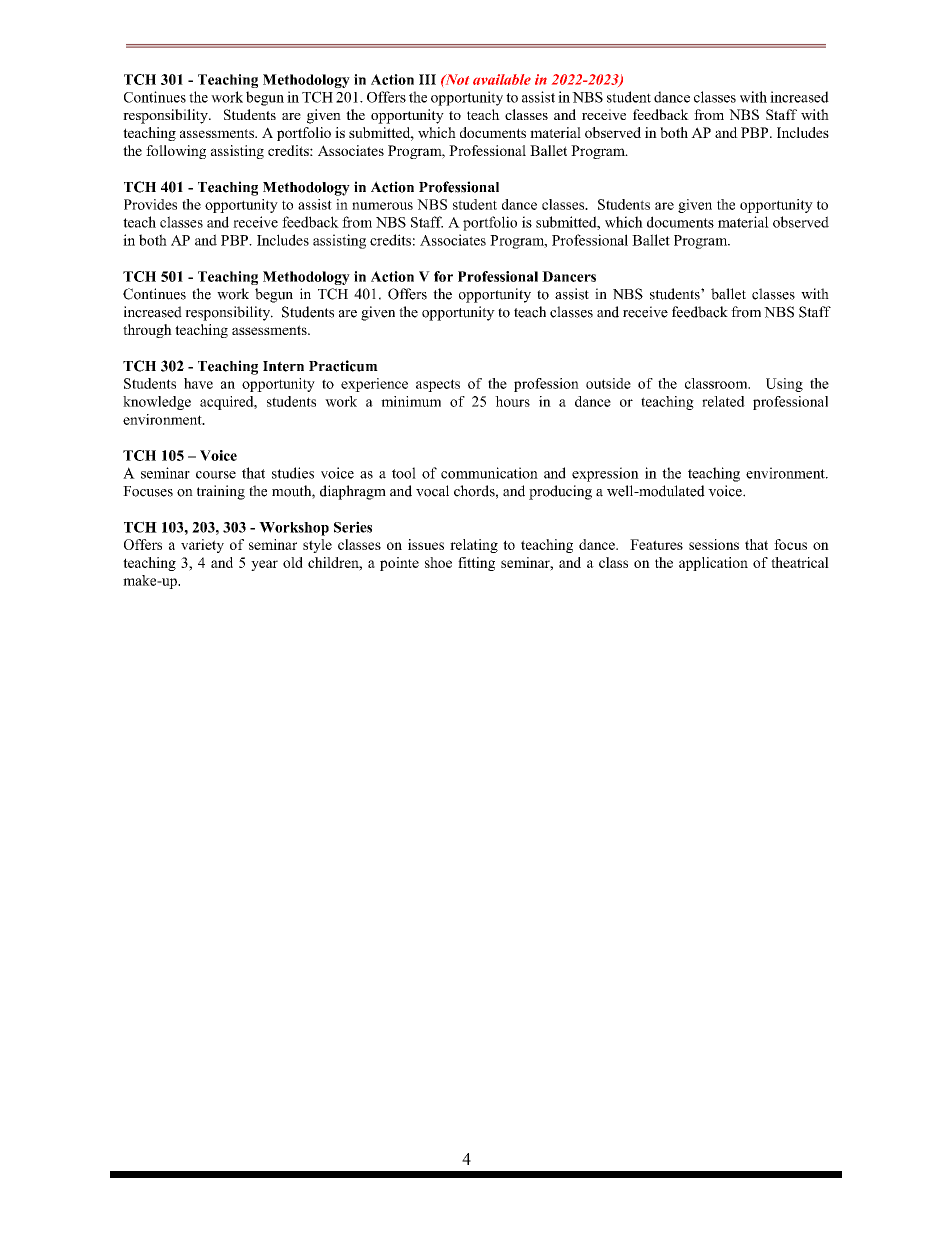 This screenshot has width=952, height=1233. What do you see at coordinates (723, 401) in the screenshot?
I see `related` at bounding box center [723, 401].
